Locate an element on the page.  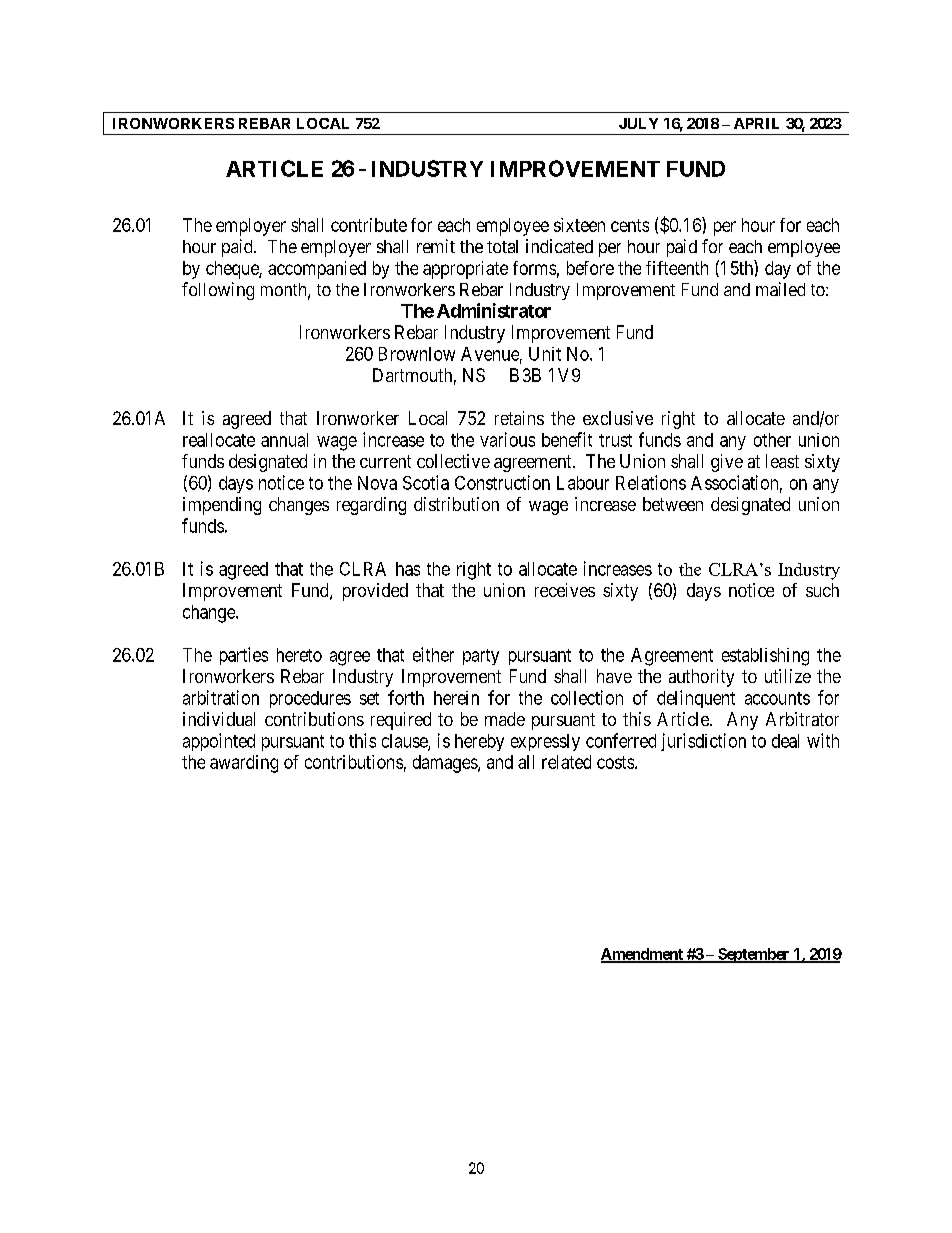
annual is located at coordinates (284, 440).
